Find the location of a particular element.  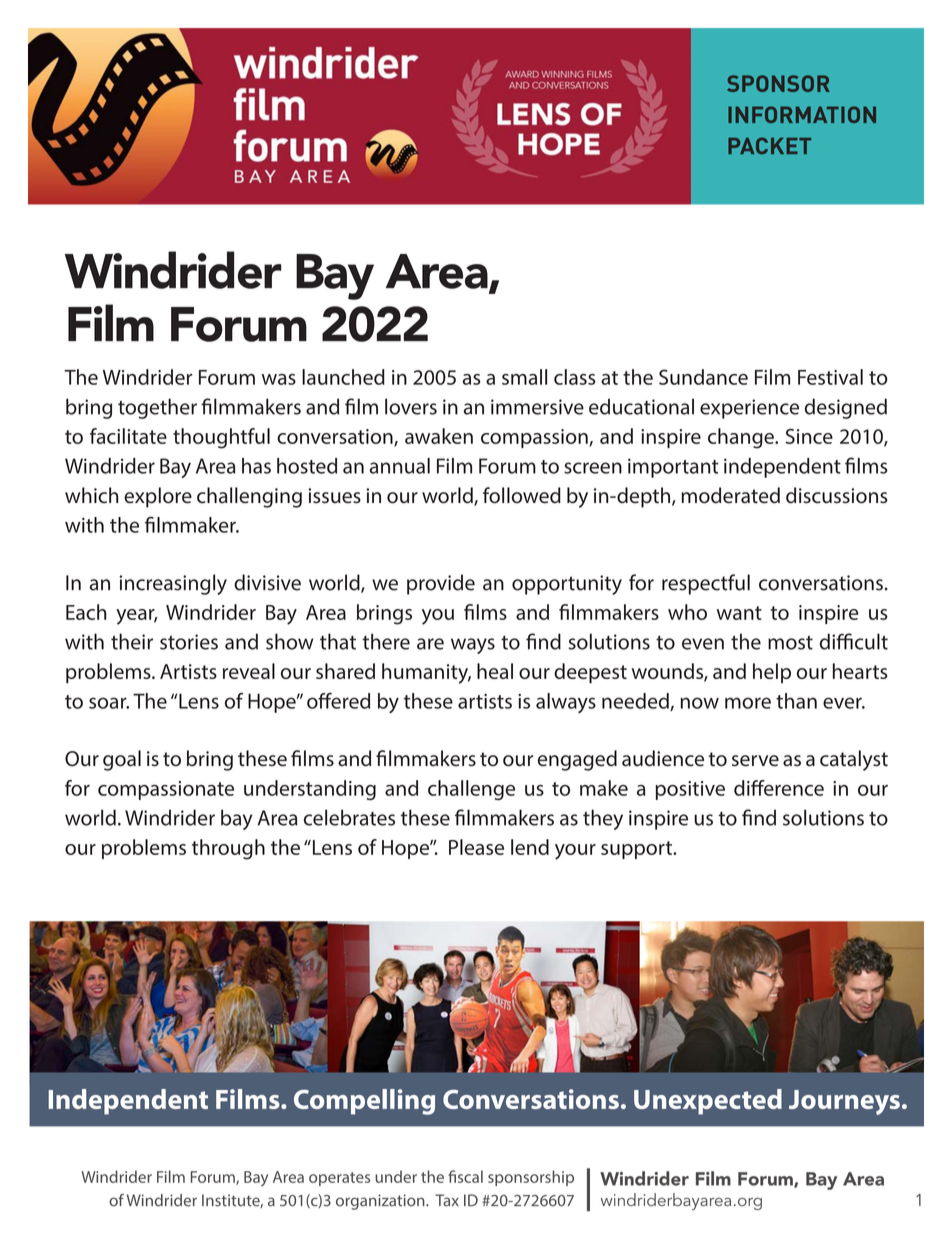

INFORMATION is located at coordinates (802, 114).
